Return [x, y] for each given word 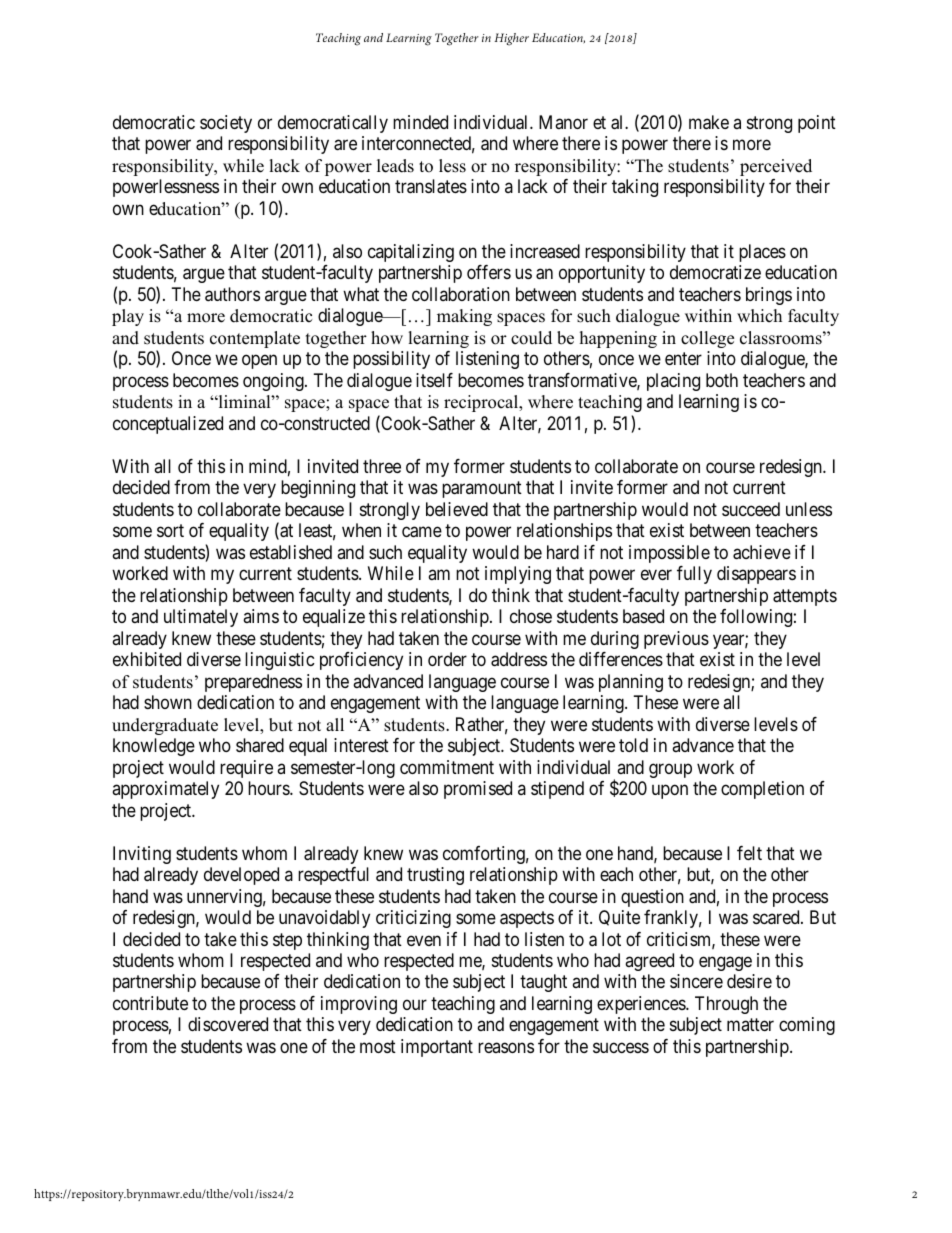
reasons [506, 1047]
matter [750, 1025]
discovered [228, 1024]
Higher [512, 39]
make [709, 122]
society [226, 124]
